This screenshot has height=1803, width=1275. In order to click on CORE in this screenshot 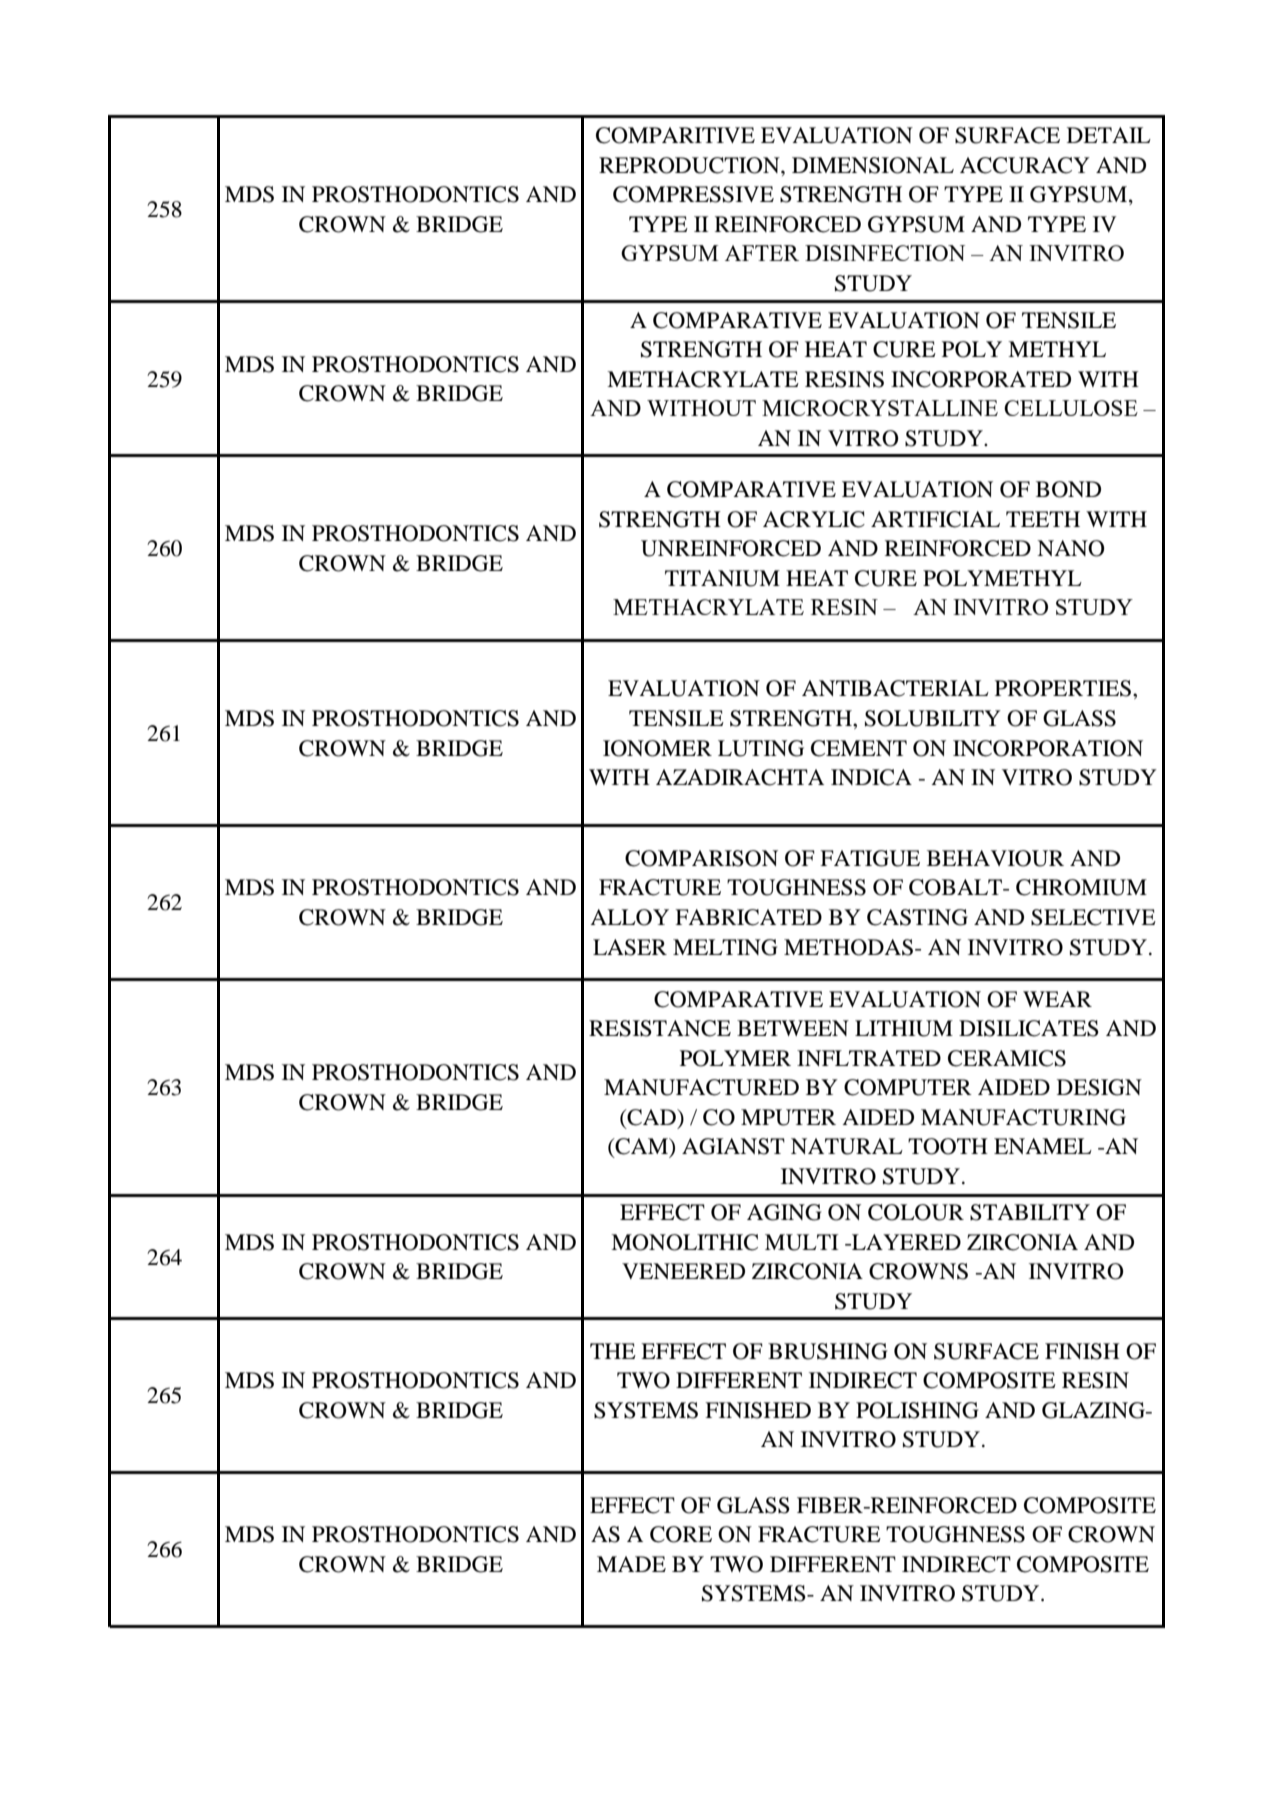, I will do `click(681, 1534)`.
